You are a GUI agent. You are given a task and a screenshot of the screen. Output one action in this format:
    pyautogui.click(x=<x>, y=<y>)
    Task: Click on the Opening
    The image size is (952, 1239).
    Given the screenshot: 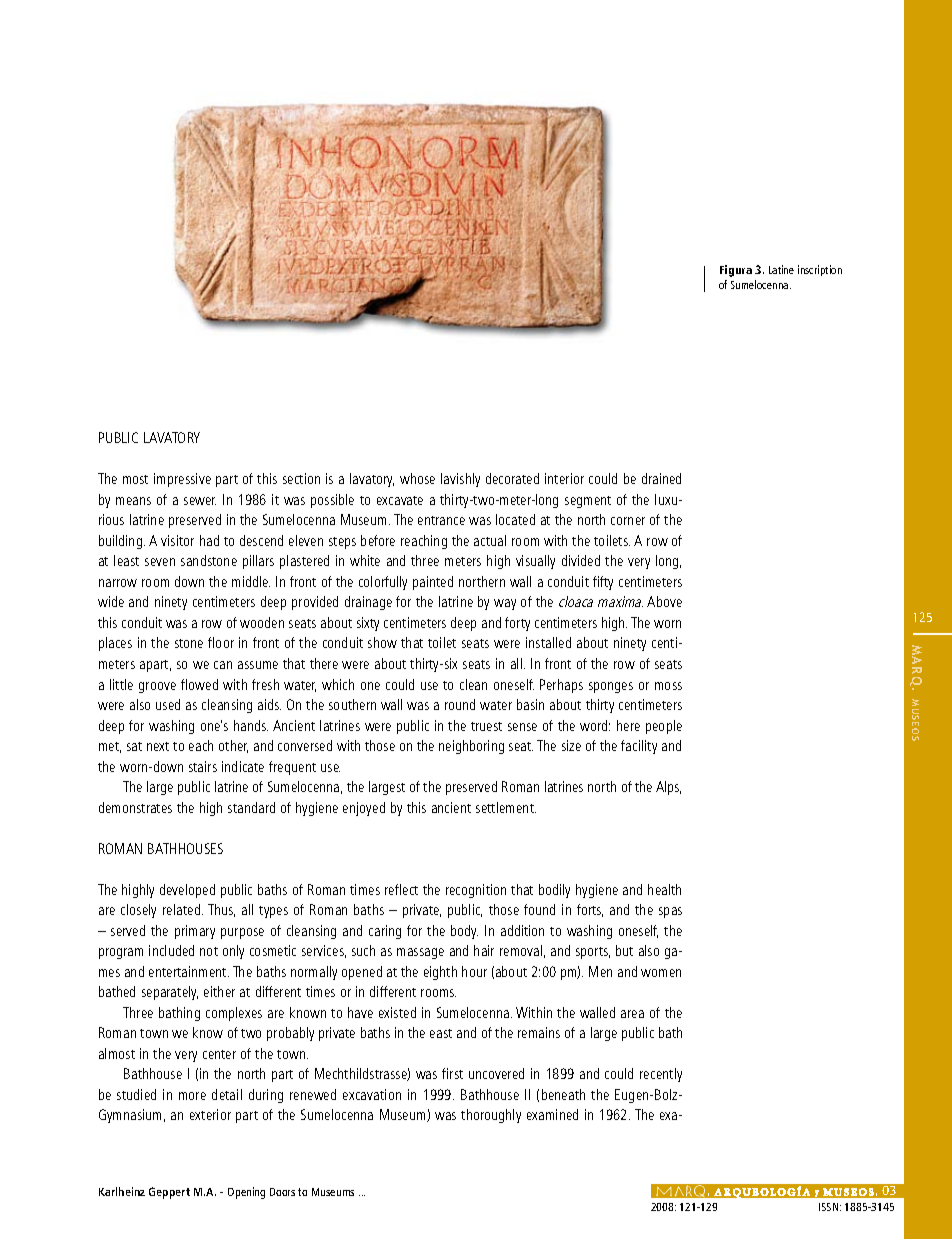 What is the action you would take?
    pyautogui.click(x=246, y=1193)
